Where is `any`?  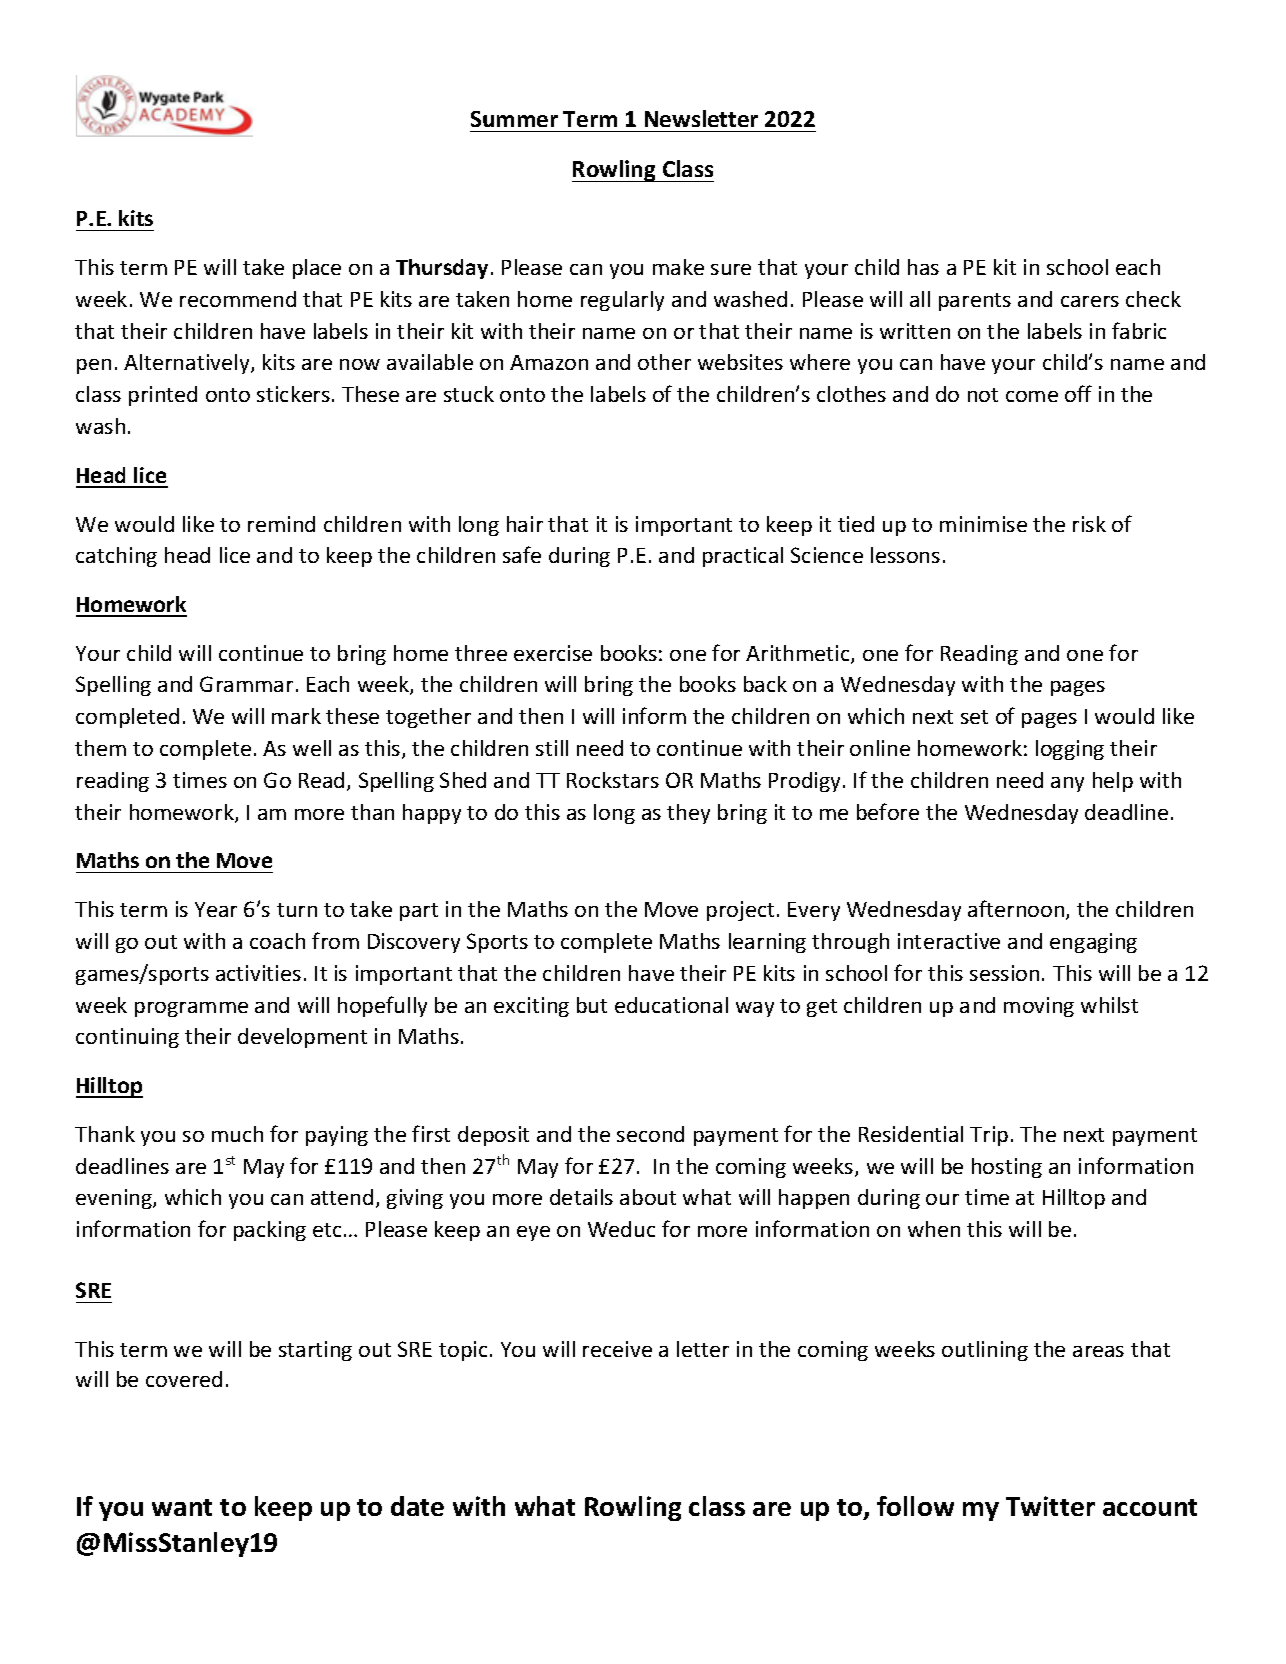
any is located at coordinates (1067, 784).
